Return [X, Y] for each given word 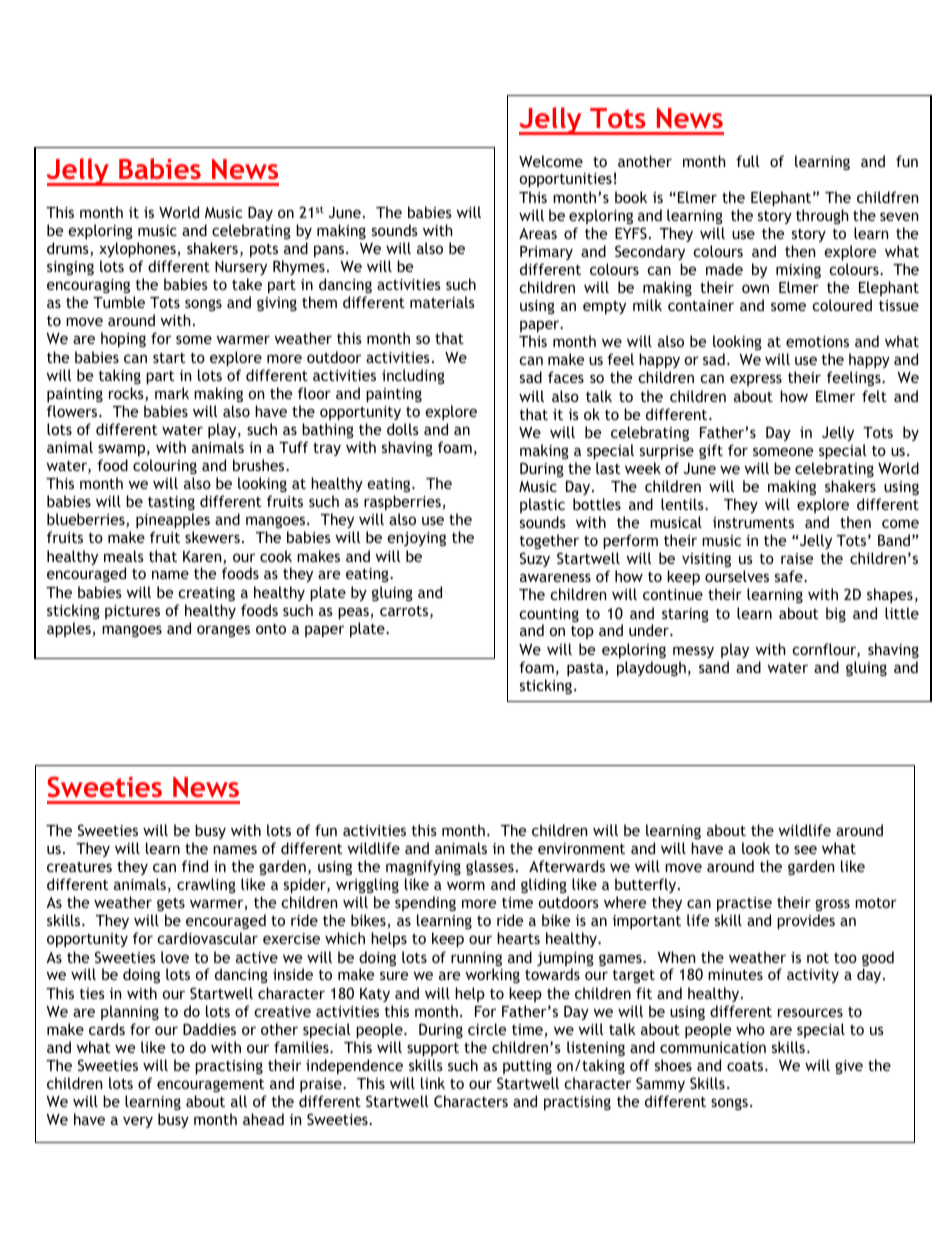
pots [264, 250]
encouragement [210, 1085]
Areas [538, 233]
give [849, 1067]
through [822, 216]
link [433, 1083]
